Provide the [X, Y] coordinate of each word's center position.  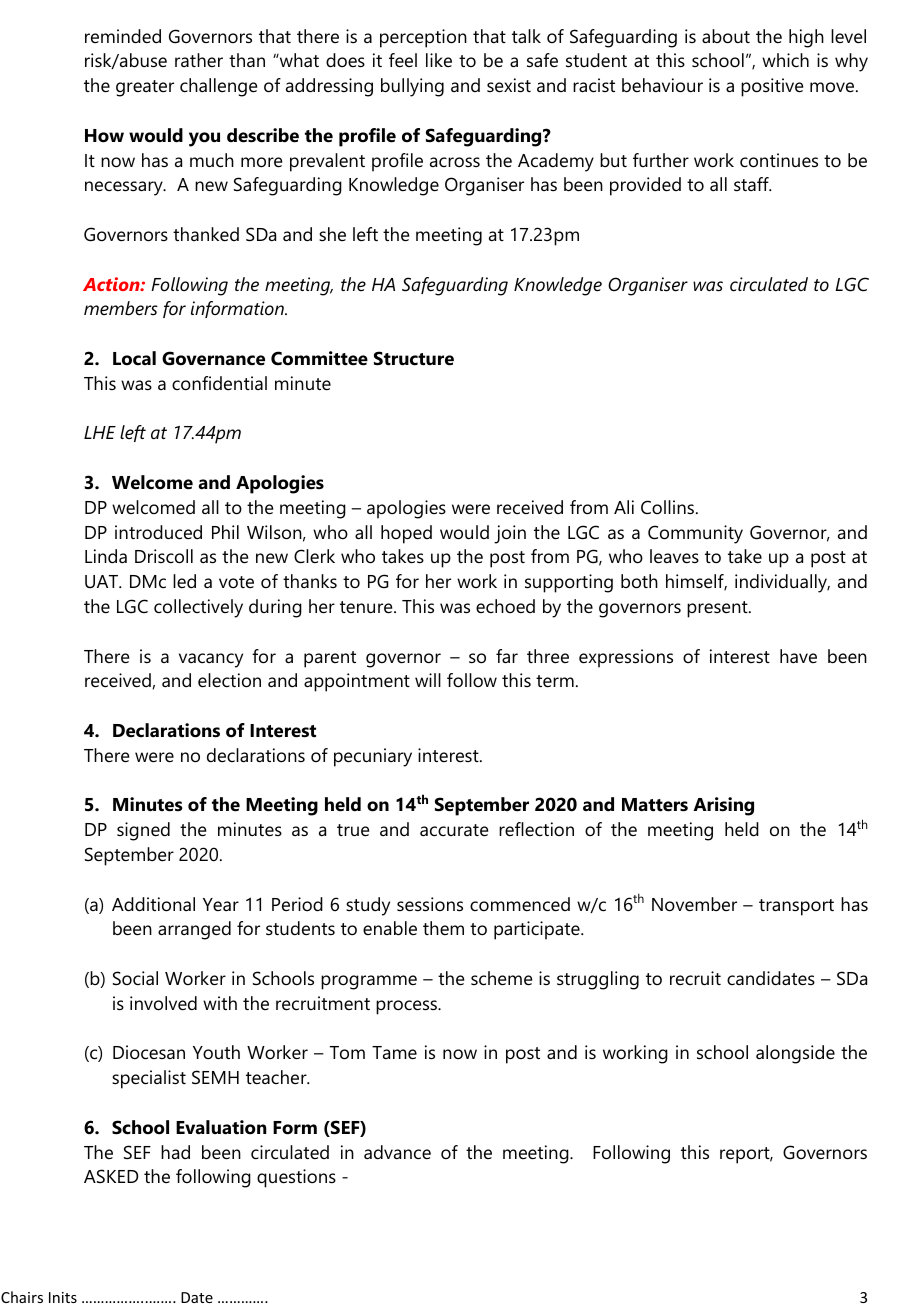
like [439, 60]
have [798, 656]
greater [145, 88]
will [428, 680]
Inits [63, 1297]
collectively [198, 608]
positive [772, 87]
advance [397, 1152]
